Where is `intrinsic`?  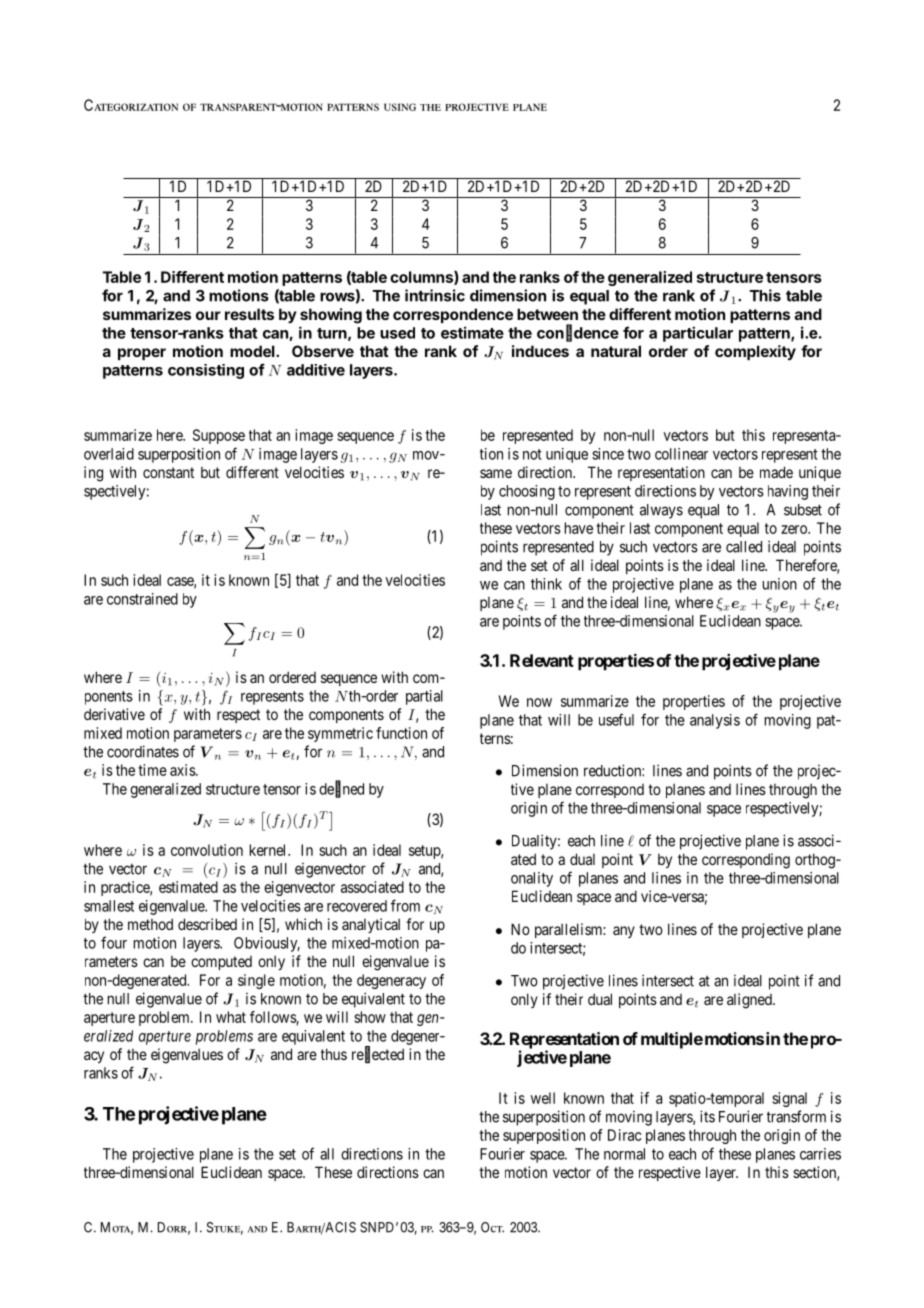
intrinsic is located at coordinates (435, 295).
